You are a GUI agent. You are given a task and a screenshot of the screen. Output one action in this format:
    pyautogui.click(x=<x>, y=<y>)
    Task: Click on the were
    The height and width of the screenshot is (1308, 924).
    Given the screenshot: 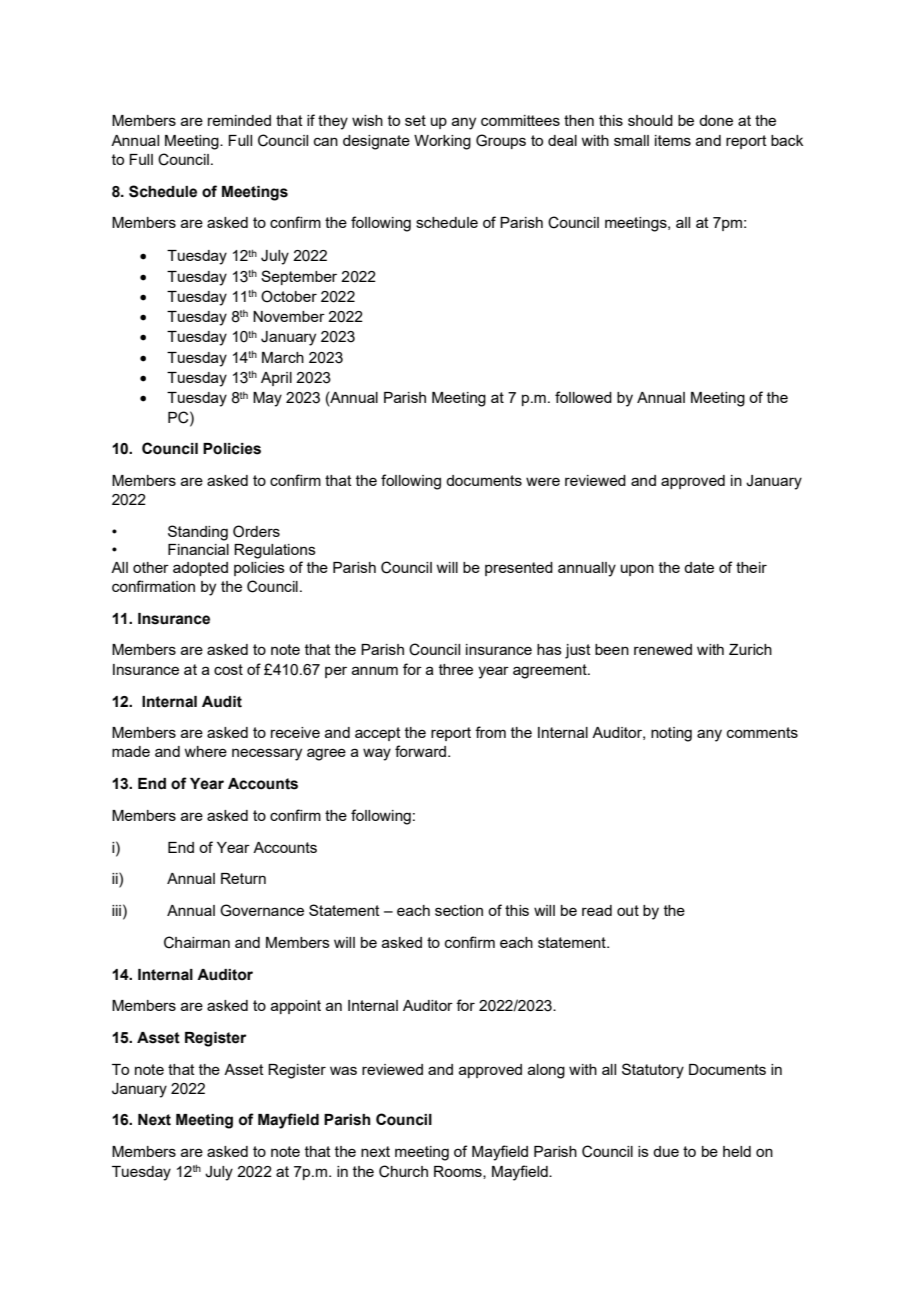 What is the action you would take?
    pyautogui.click(x=543, y=481)
